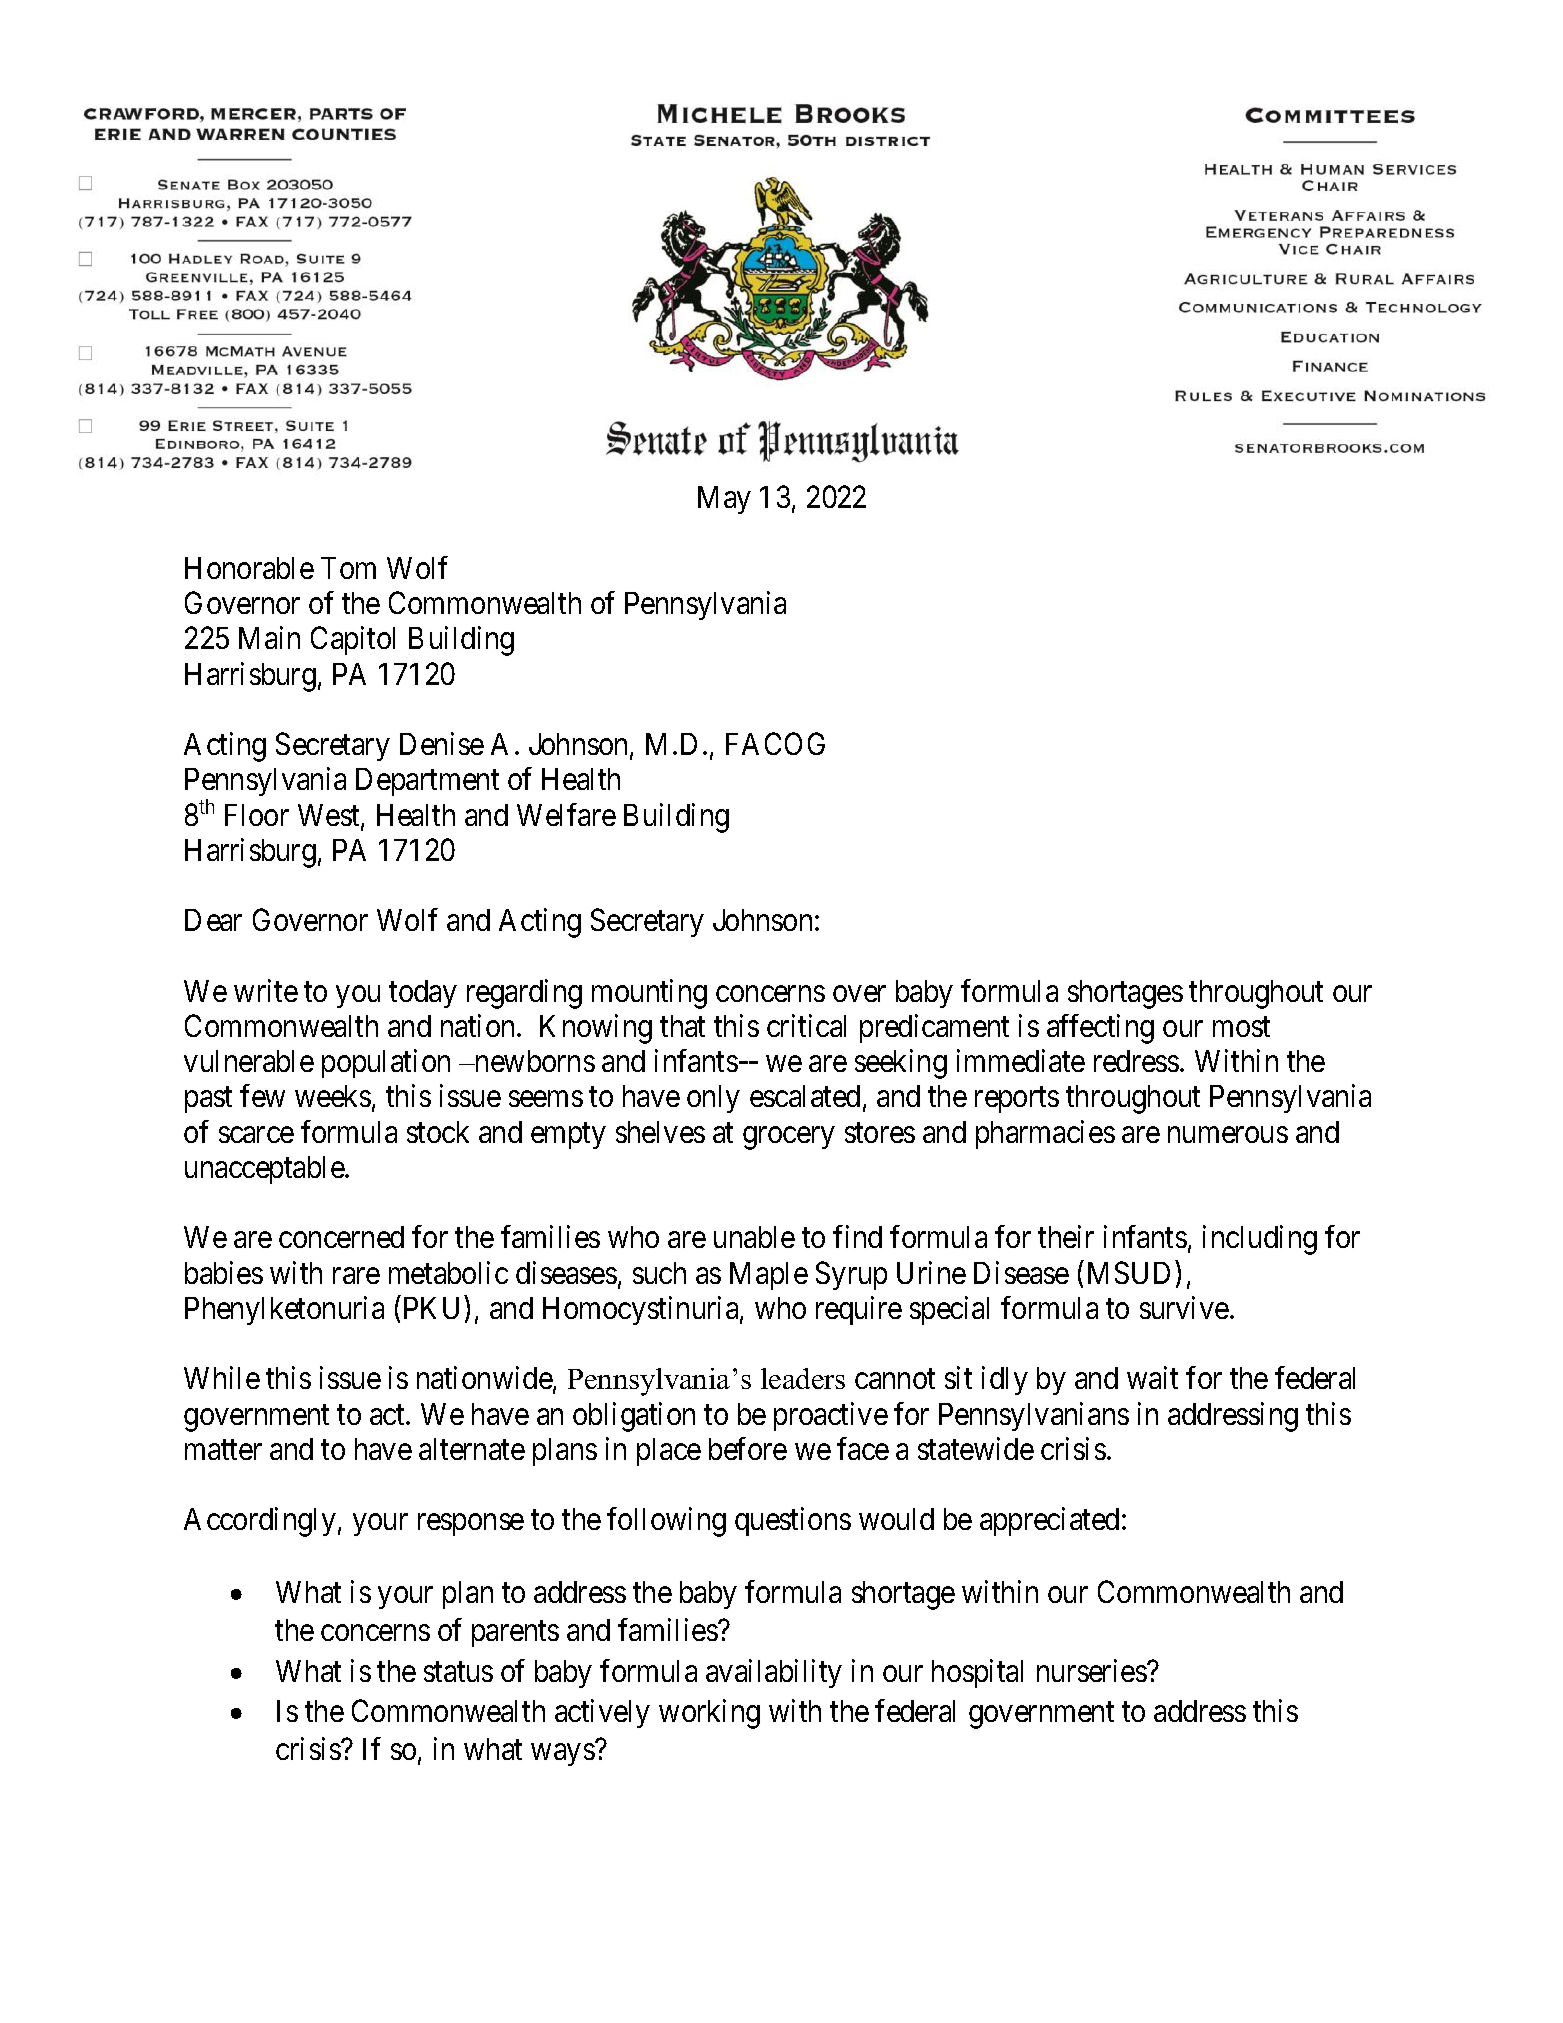  I want to click on Welfare, so click(566, 814).
